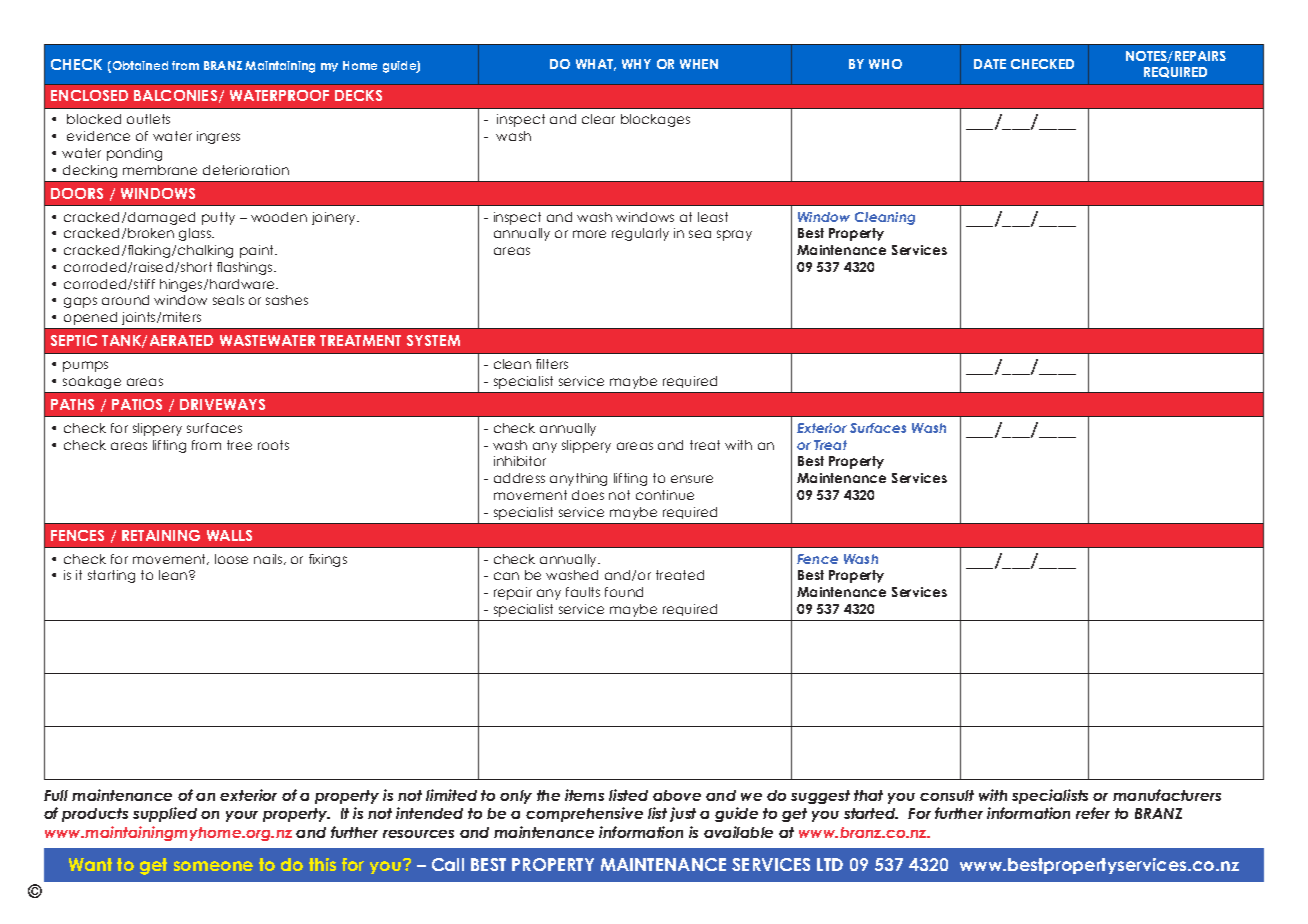 This screenshot has width=1308, height=924. What do you see at coordinates (111, 576) in the screenshot?
I see `starting` at bounding box center [111, 576].
